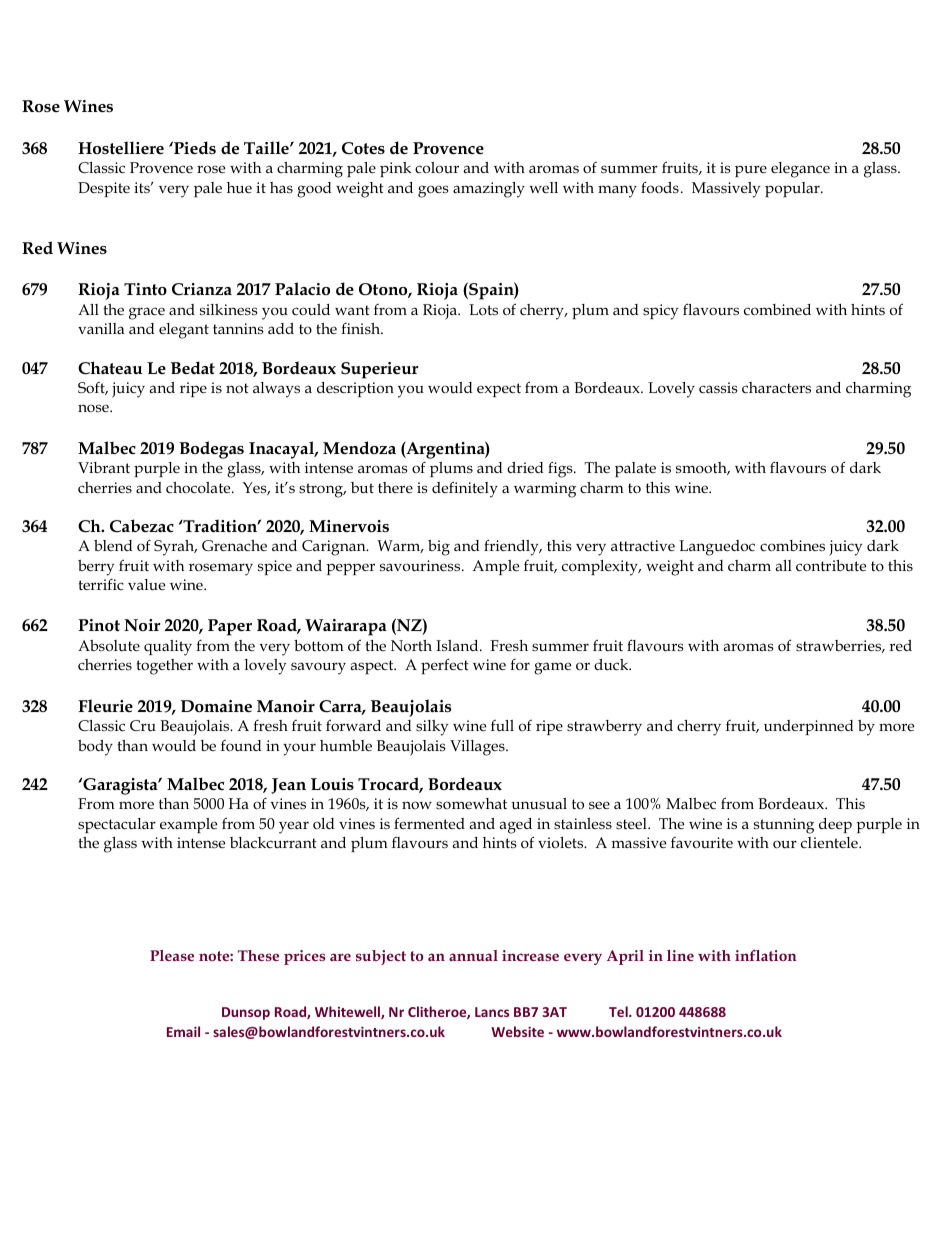 Image resolution: width=952 pixels, height=1233 pixels. Describe the element at coordinates (432, 728) in the screenshot. I see `silky` at that location.
